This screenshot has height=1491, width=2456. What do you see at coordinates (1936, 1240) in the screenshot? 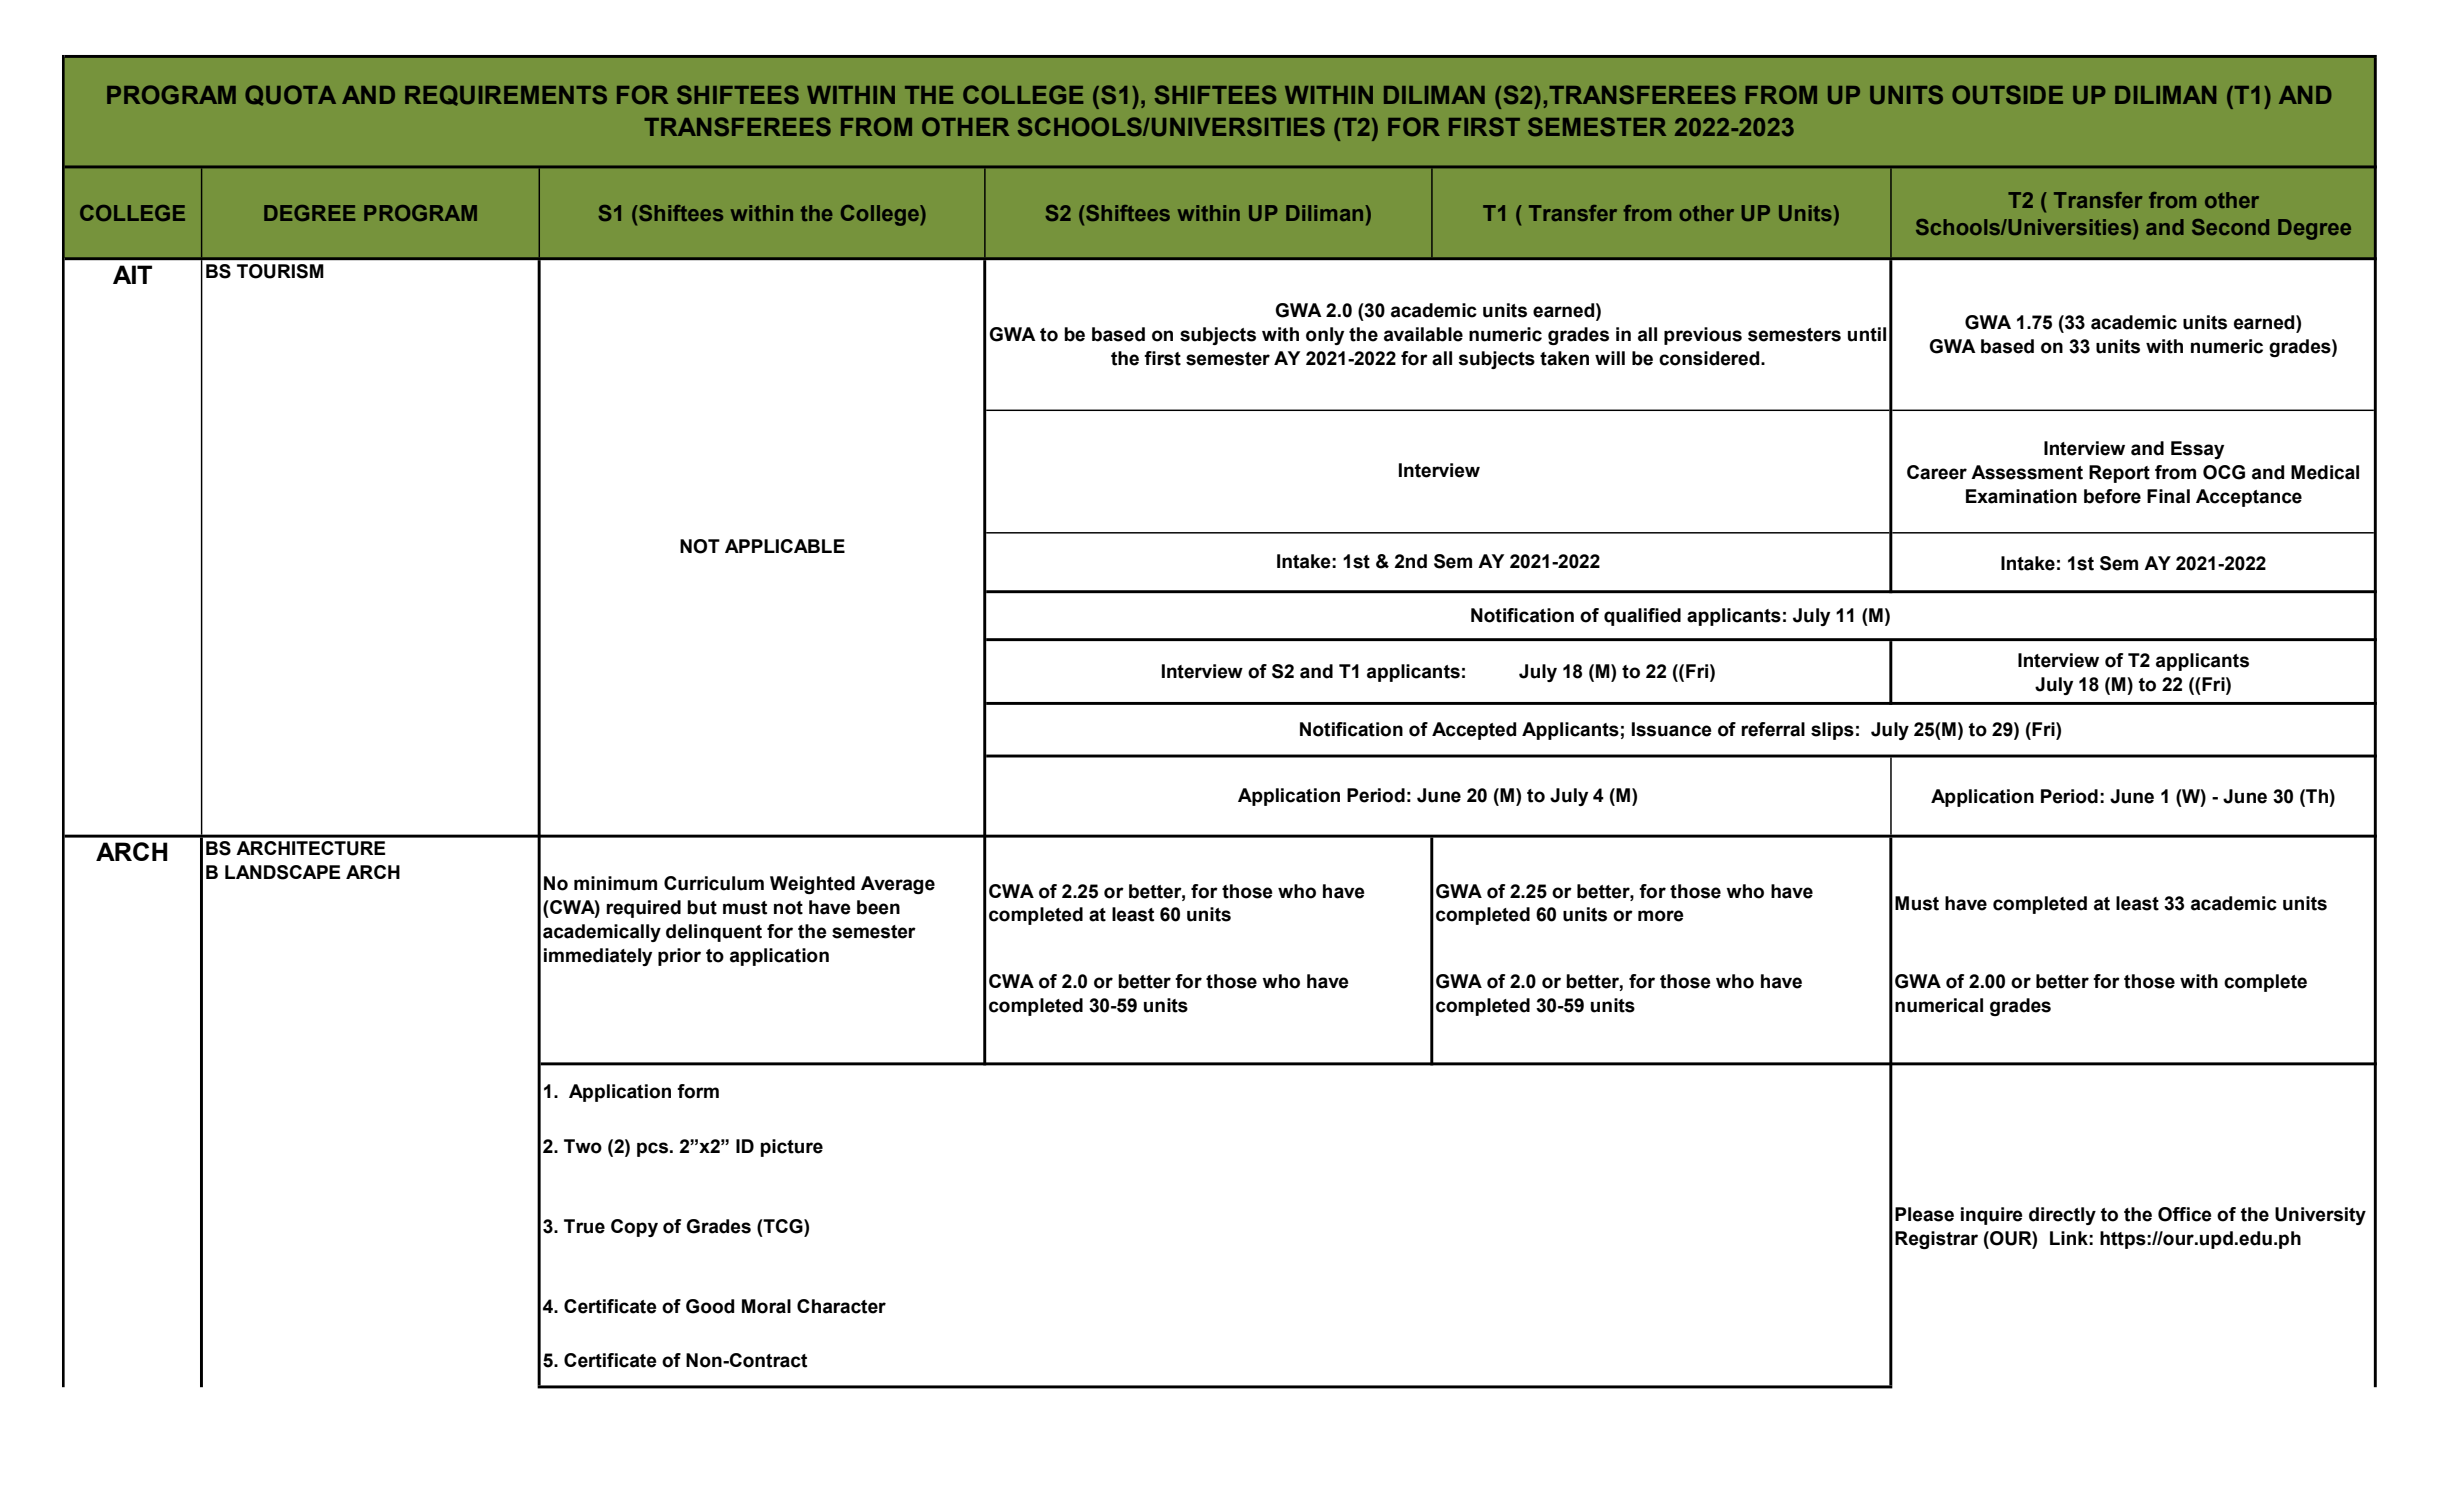
I see `Registrar` at bounding box center [1936, 1240].
